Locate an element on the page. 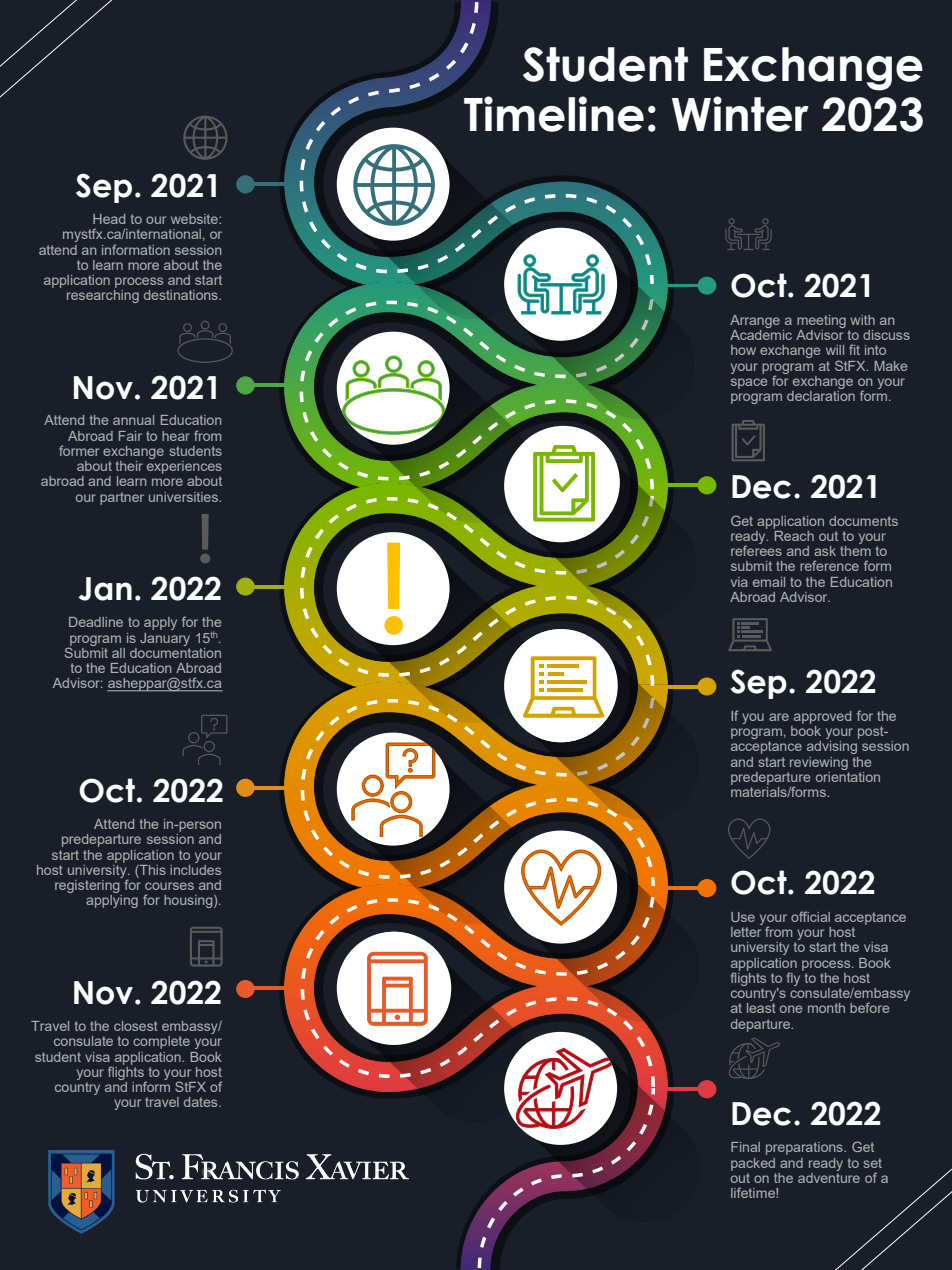 This image has height=1270, width=952. Winter is located at coordinates (740, 114).
